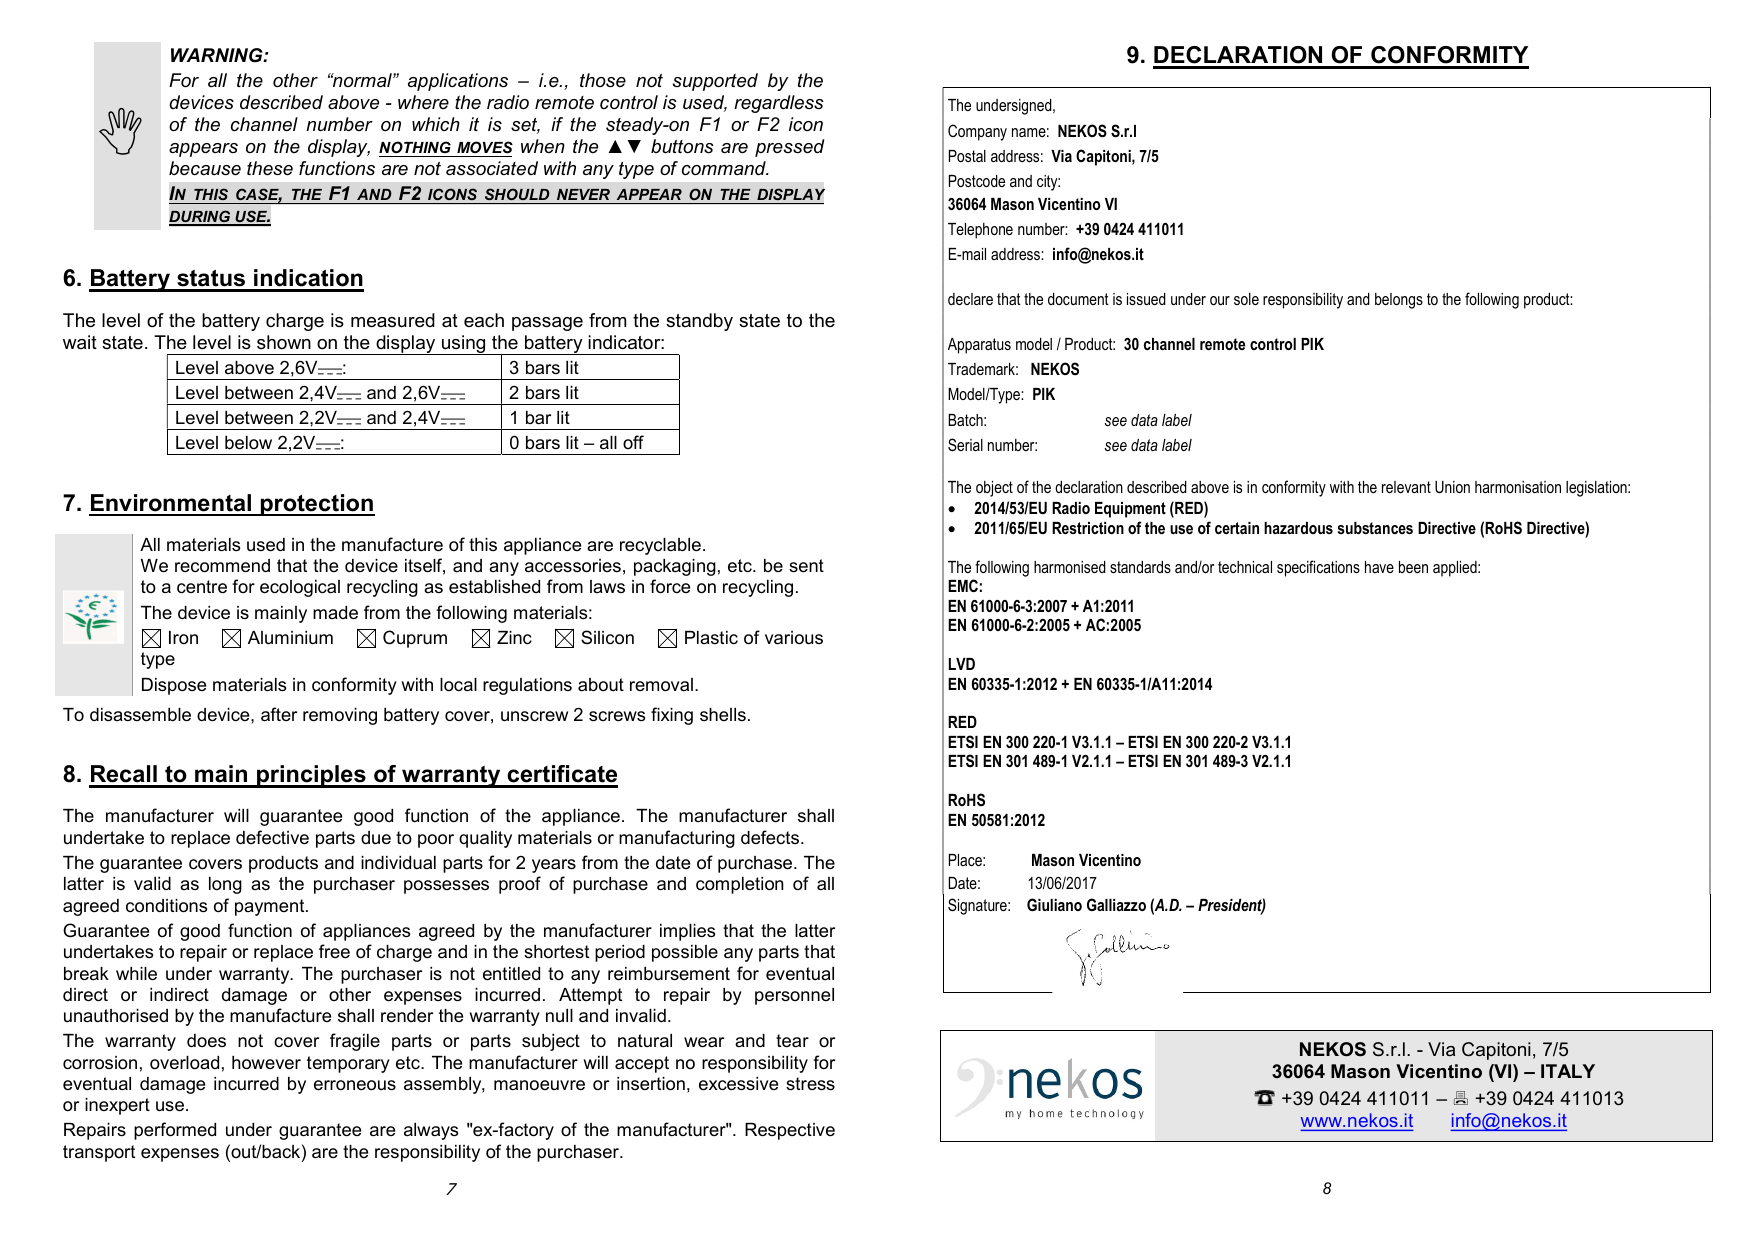  Describe the element at coordinates (284, 342) in the screenshot. I see `shown` at that location.
